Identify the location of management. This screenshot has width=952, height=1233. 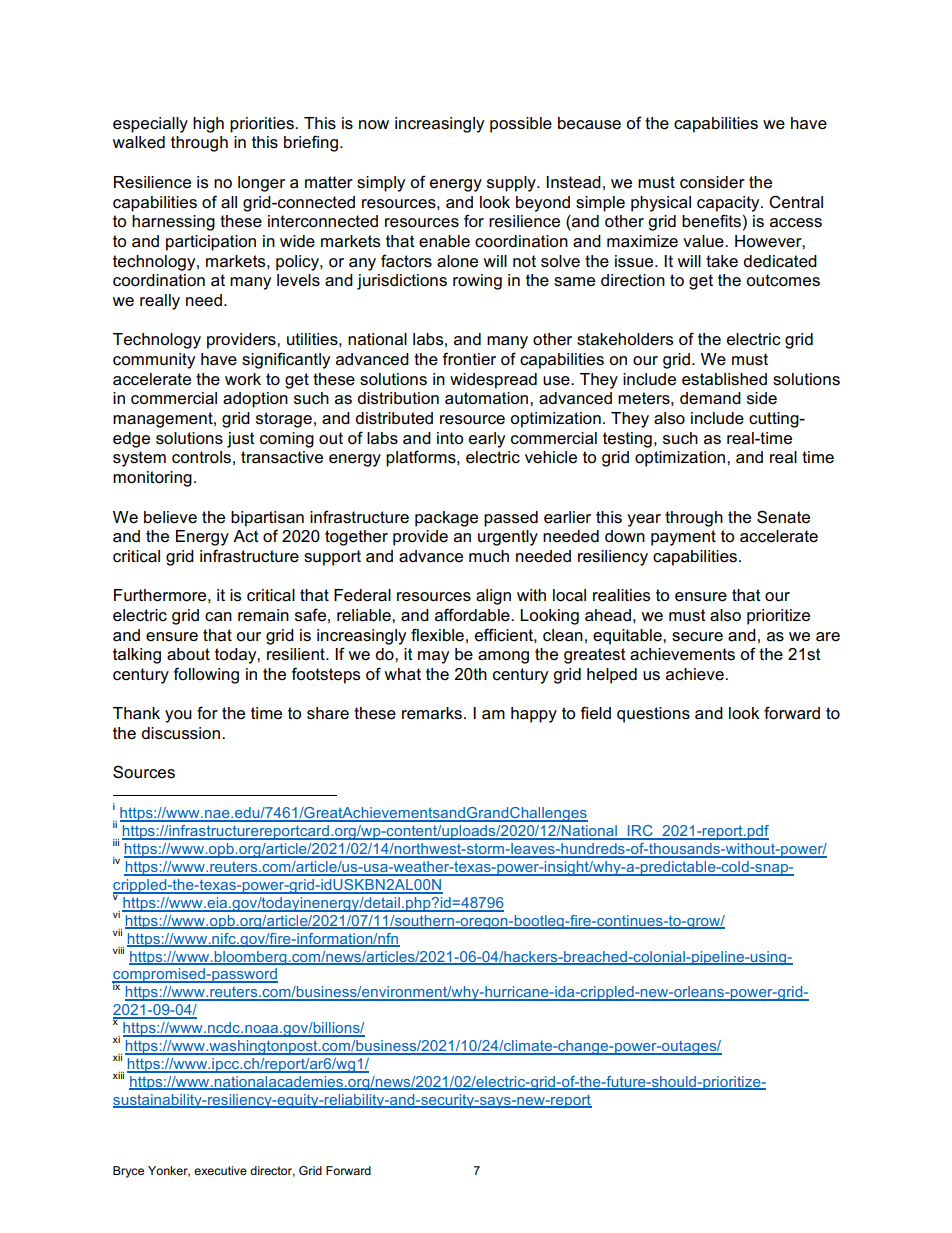
(164, 420).
